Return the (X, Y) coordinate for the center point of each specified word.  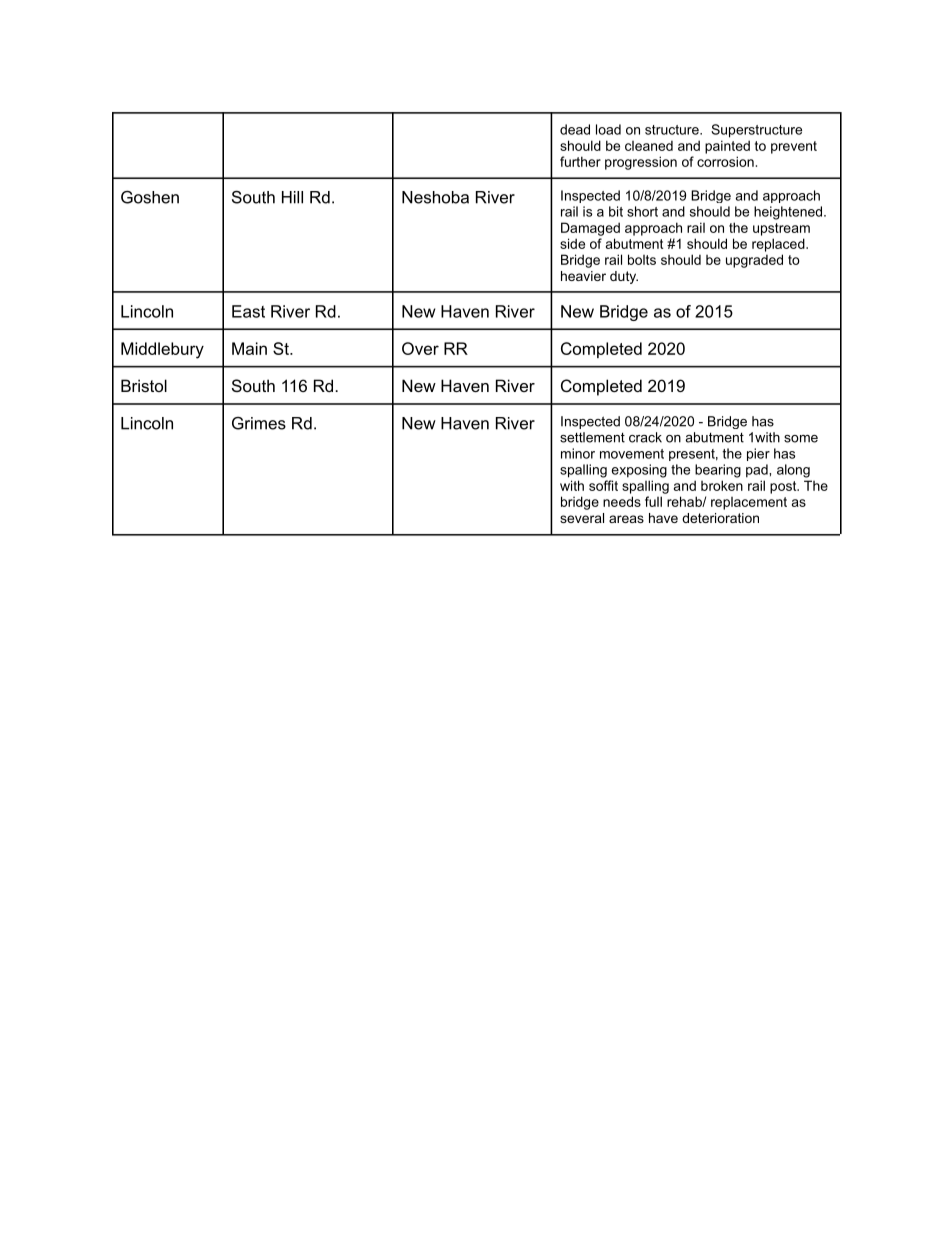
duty (624, 277)
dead (575, 129)
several (582, 518)
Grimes (259, 423)
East (248, 311)
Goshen (150, 197)
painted (727, 147)
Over (420, 348)
